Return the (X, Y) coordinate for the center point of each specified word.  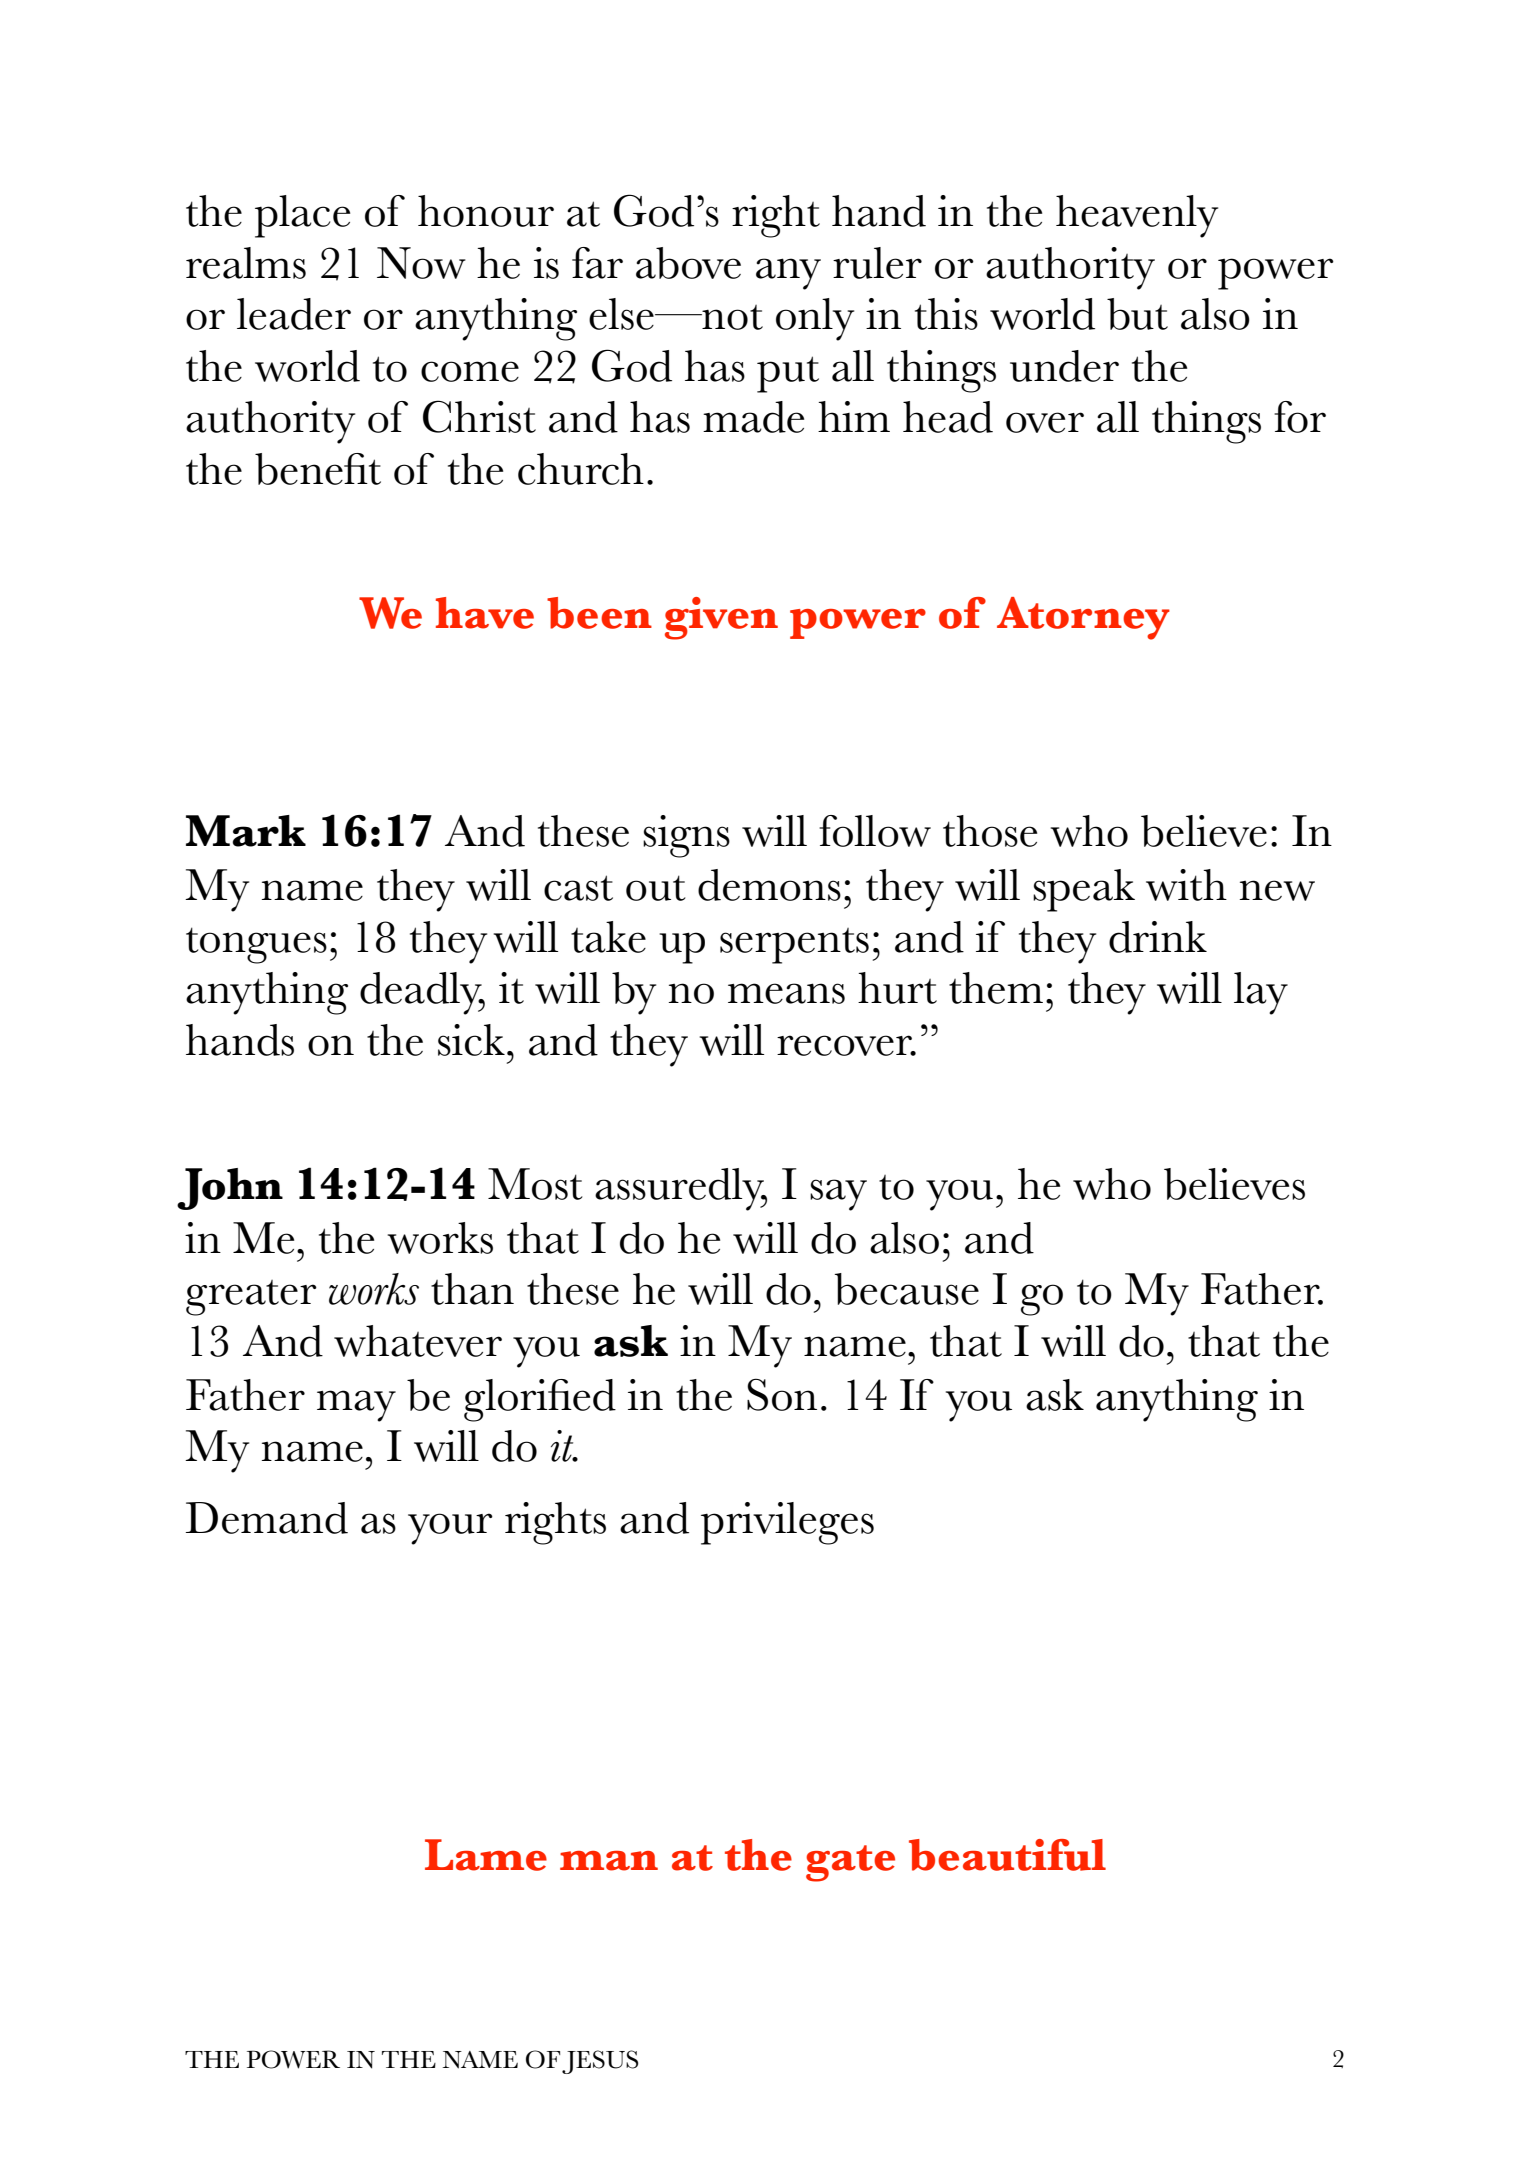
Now (421, 263)
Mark (246, 831)
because (907, 1289)
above (688, 263)
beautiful (1007, 1855)
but (1137, 314)
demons (769, 885)
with (1186, 885)
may (356, 1406)
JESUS (600, 2062)
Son (782, 1394)
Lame (486, 1855)
